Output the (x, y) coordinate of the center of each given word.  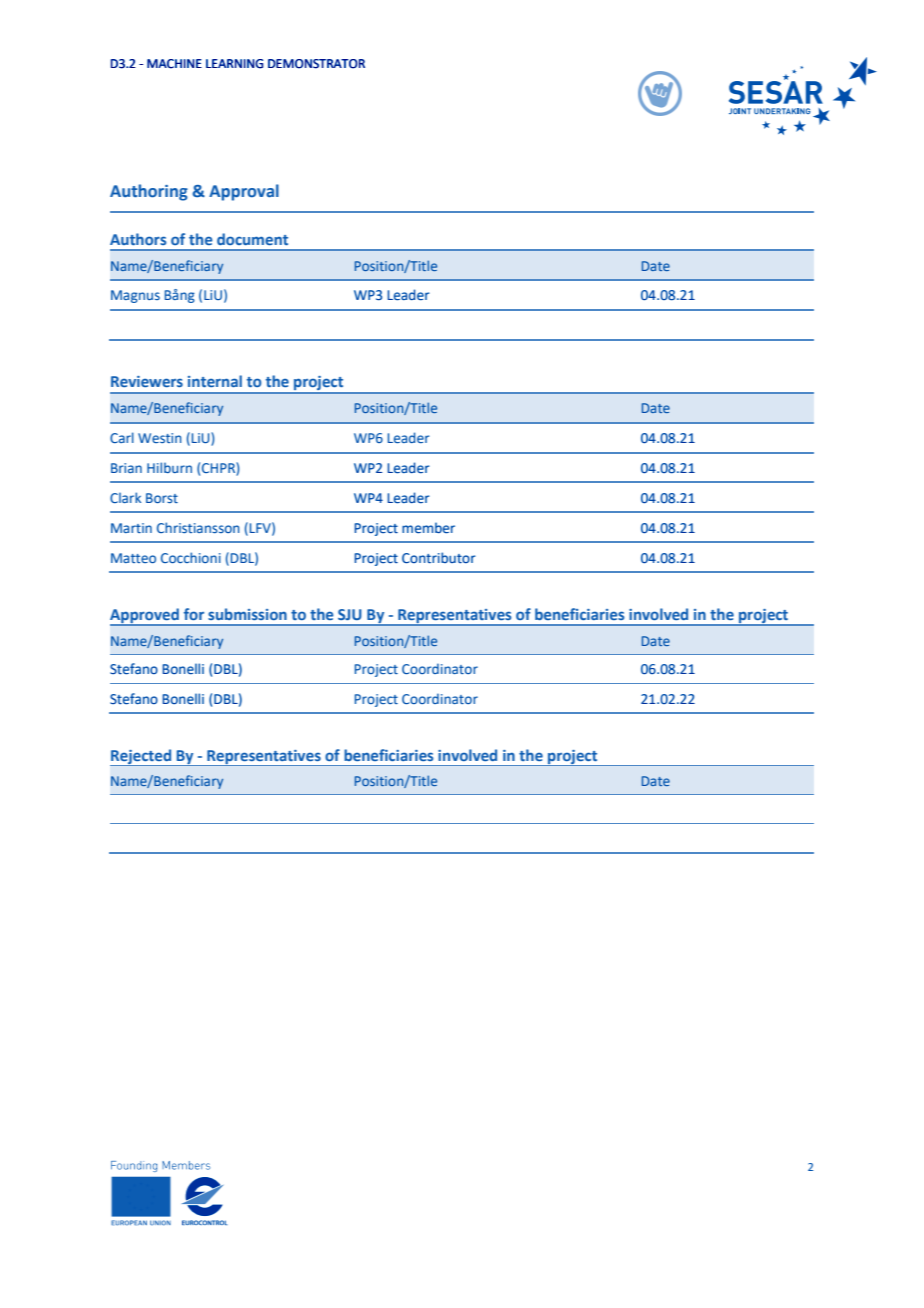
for (194, 614)
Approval (244, 192)
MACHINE (174, 64)
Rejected (142, 757)
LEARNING (234, 64)
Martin (131, 528)
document (252, 239)
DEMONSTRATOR (316, 64)
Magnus (135, 296)
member (428, 528)
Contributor (439, 558)
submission (247, 614)
